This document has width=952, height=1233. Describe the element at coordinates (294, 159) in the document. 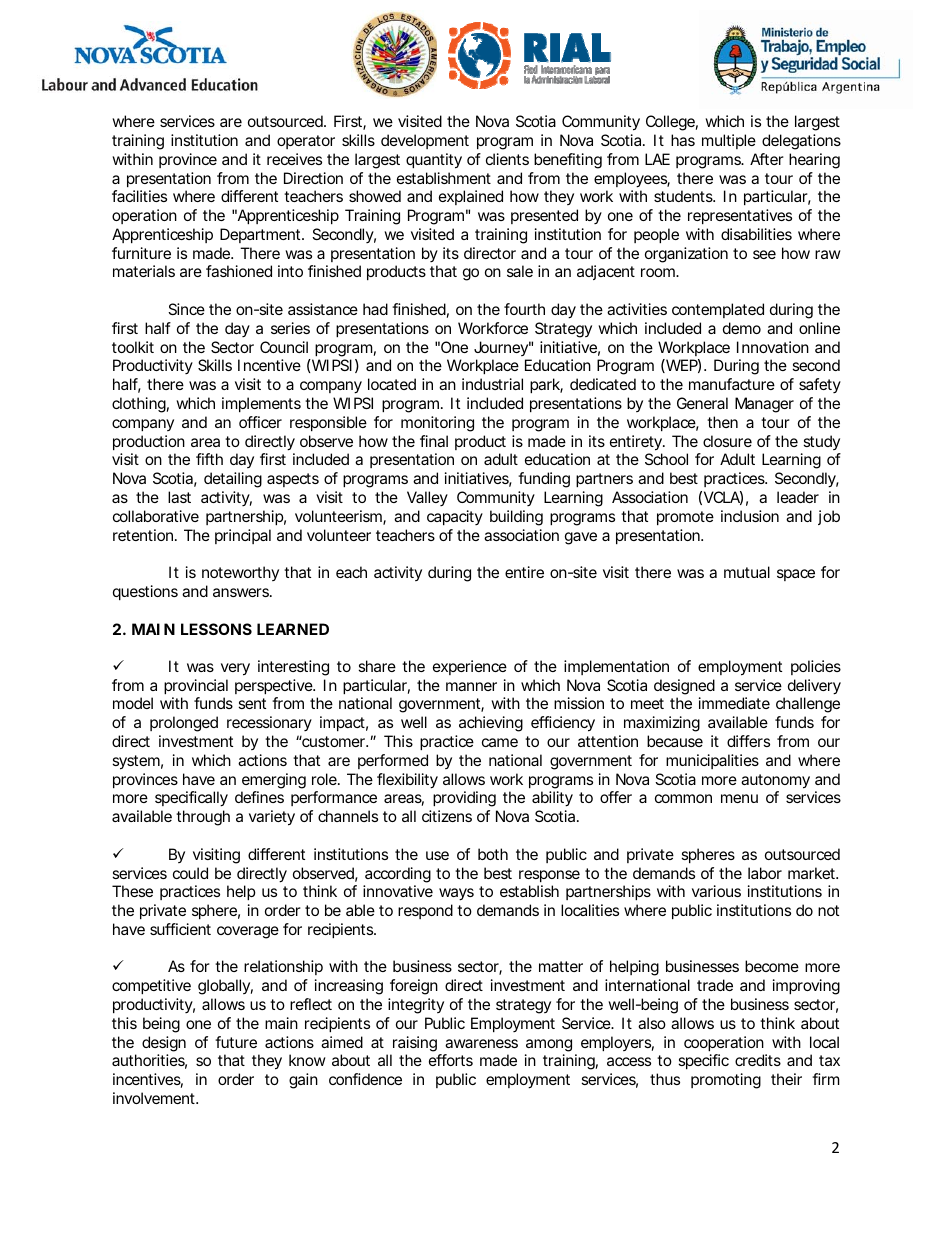

I see `receives` at that location.
